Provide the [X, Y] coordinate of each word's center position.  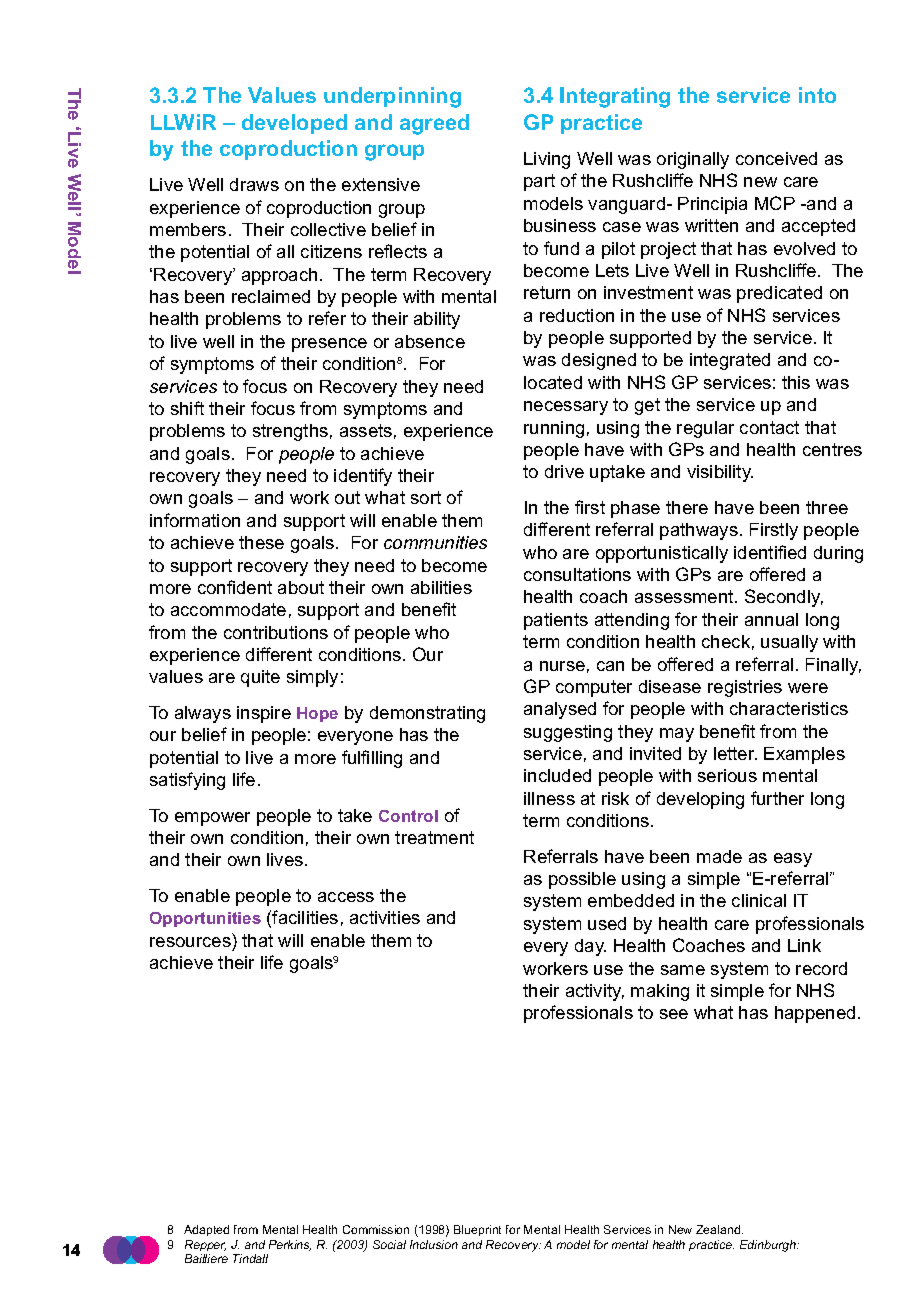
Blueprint [477, 1230]
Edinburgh [769, 1246]
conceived [776, 158]
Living [547, 160]
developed [294, 124]
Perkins [290, 1245]
